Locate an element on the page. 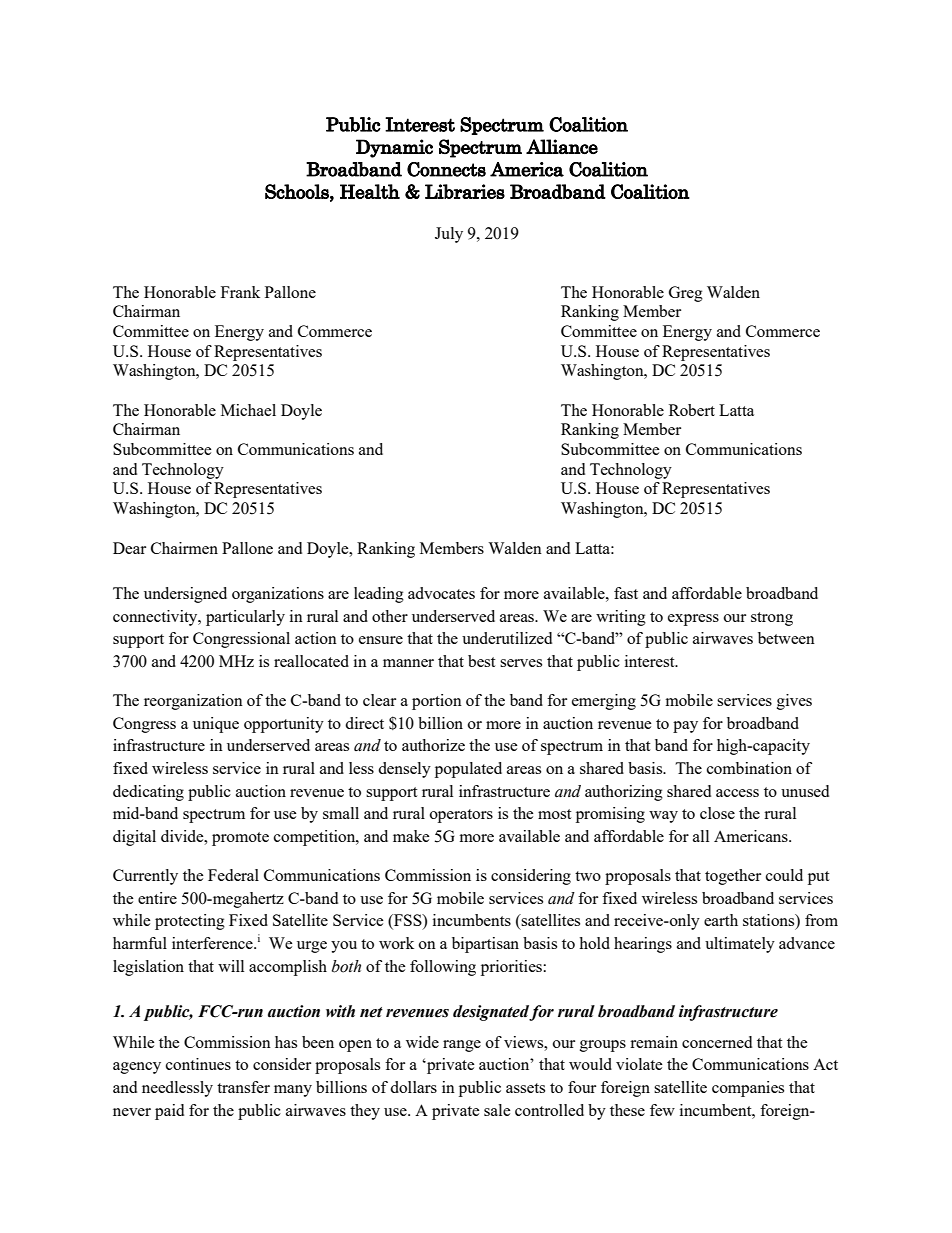 This page has width=952, height=1233. particularly is located at coordinates (245, 618).
